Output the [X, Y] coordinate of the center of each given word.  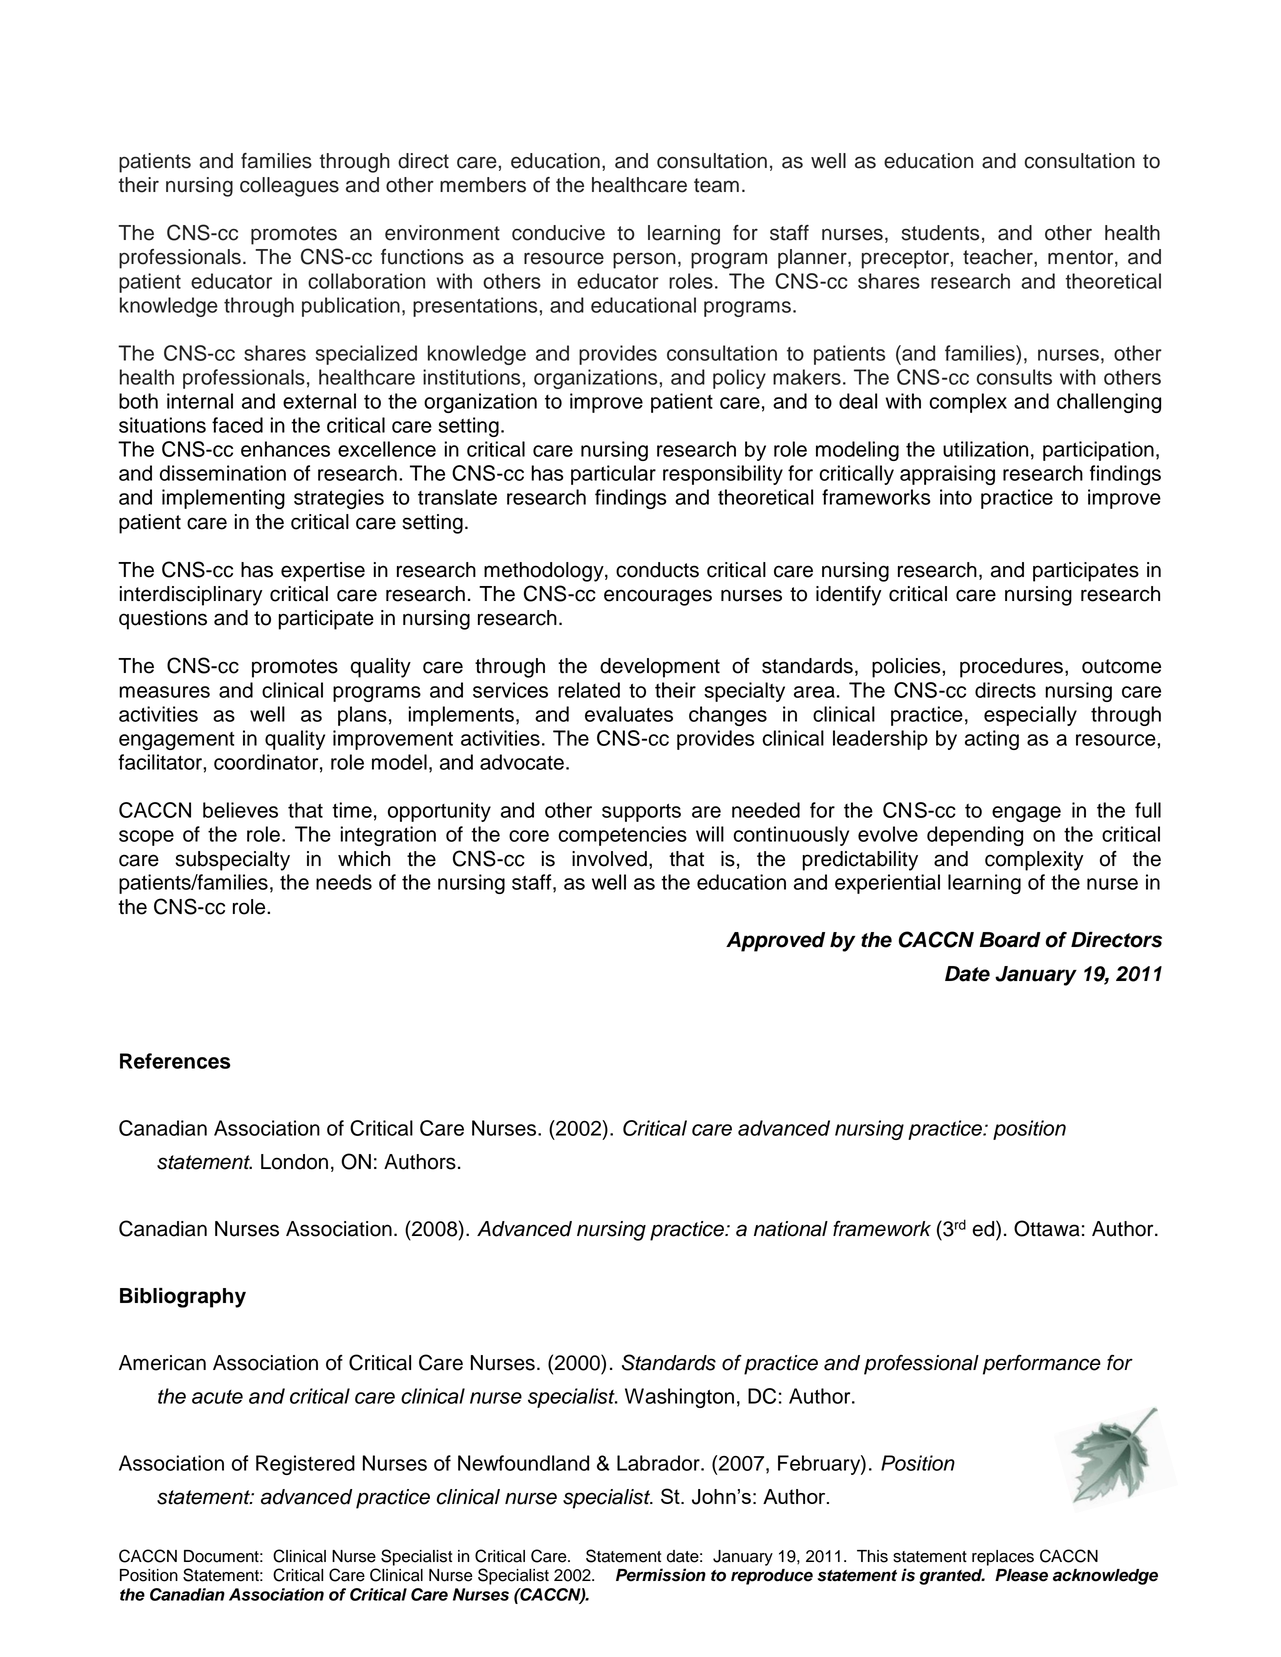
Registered [305, 1465]
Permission [661, 1575]
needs [344, 882]
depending [975, 836]
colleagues [289, 187]
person [644, 260]
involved [609, 859]
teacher [999, 257]
